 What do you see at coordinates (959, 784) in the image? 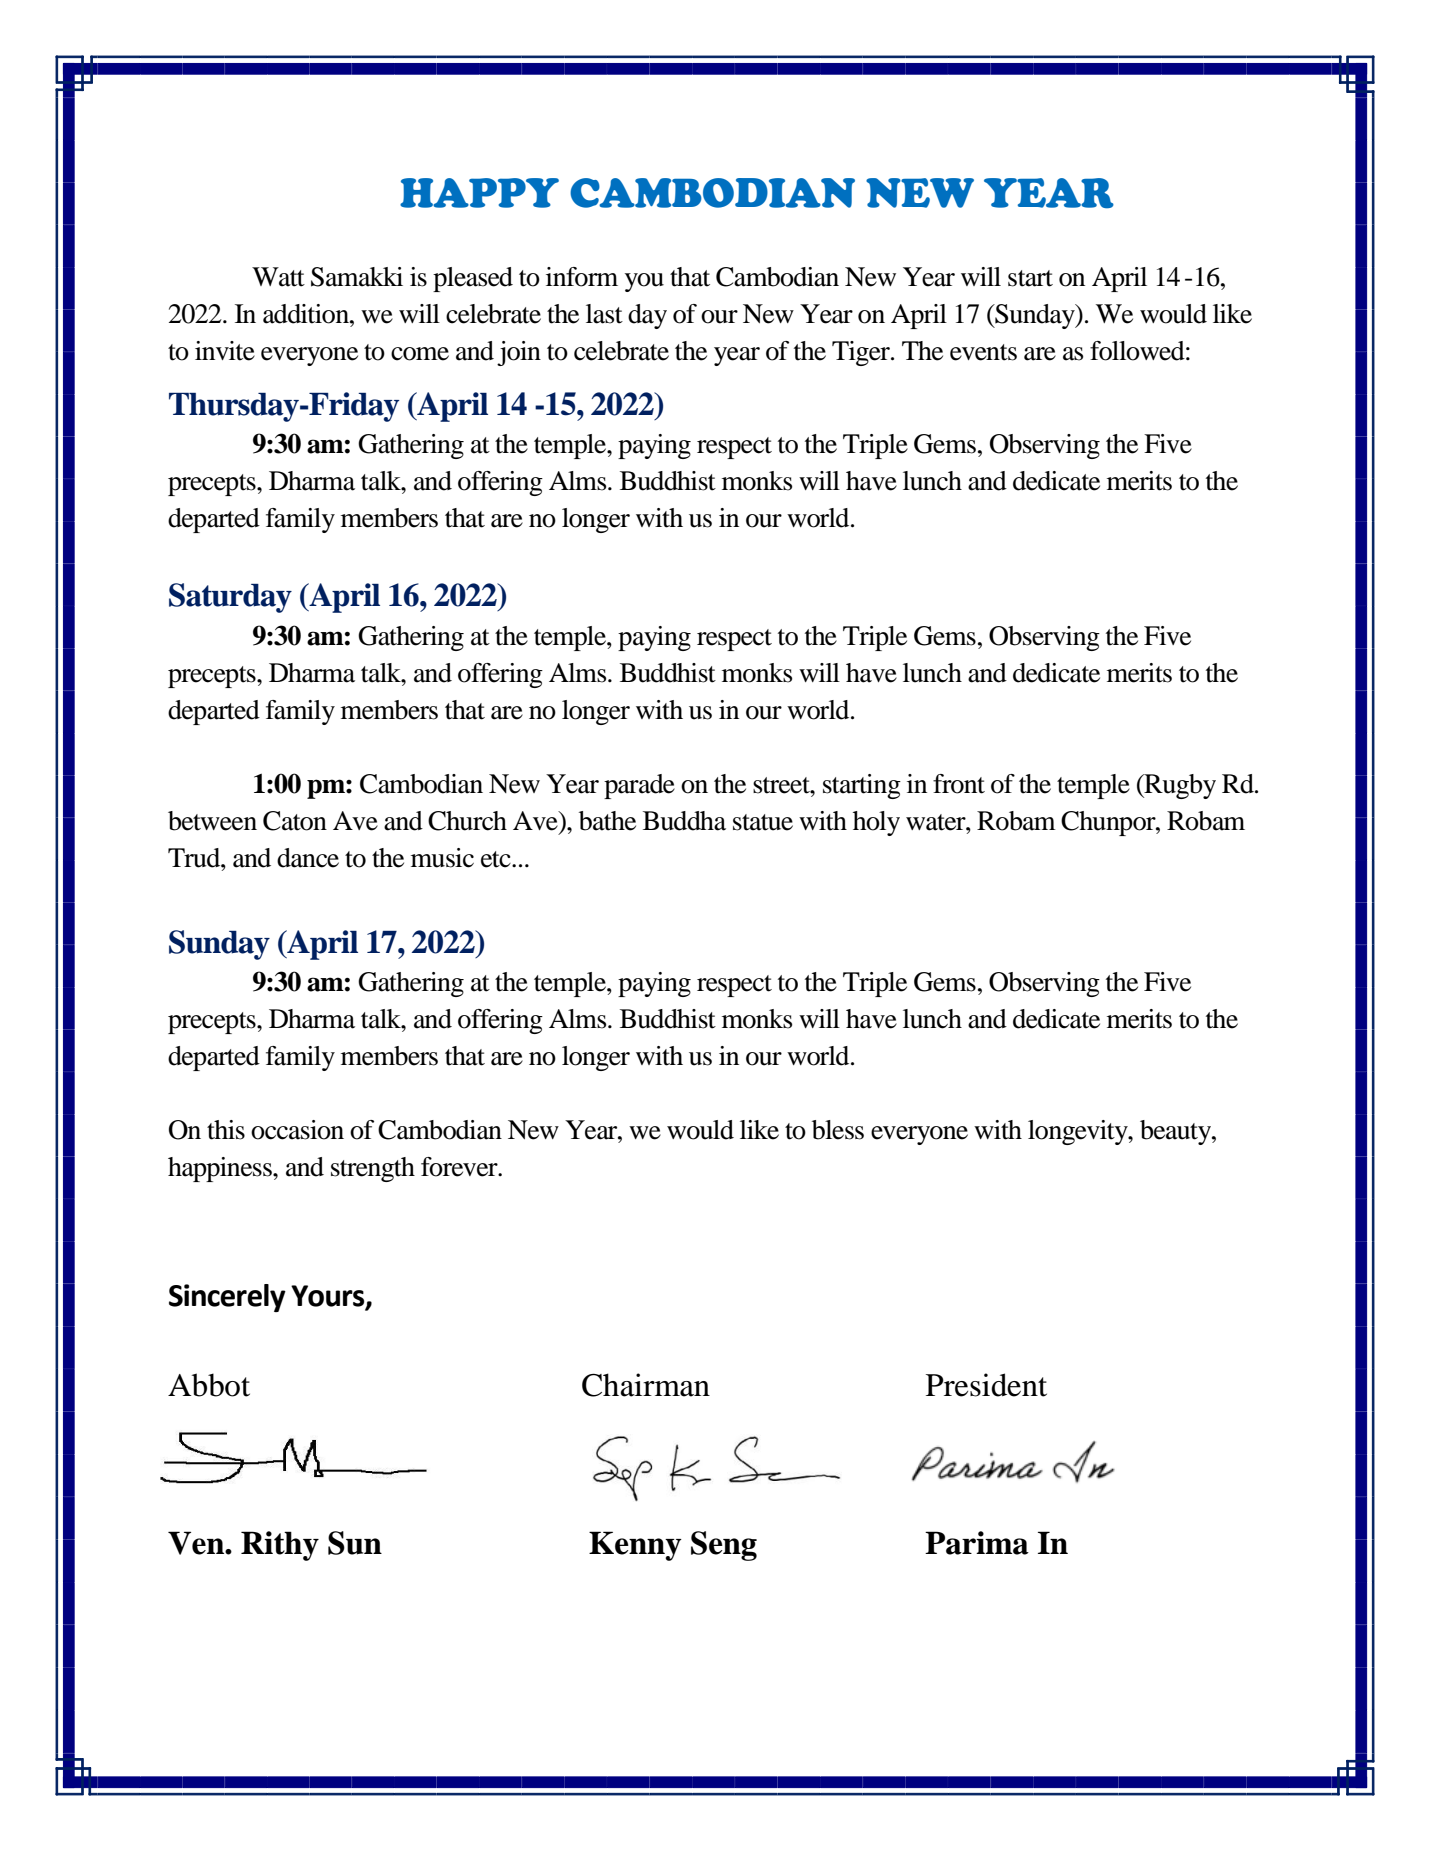
I see `front` at bounding box center [959, 784].
